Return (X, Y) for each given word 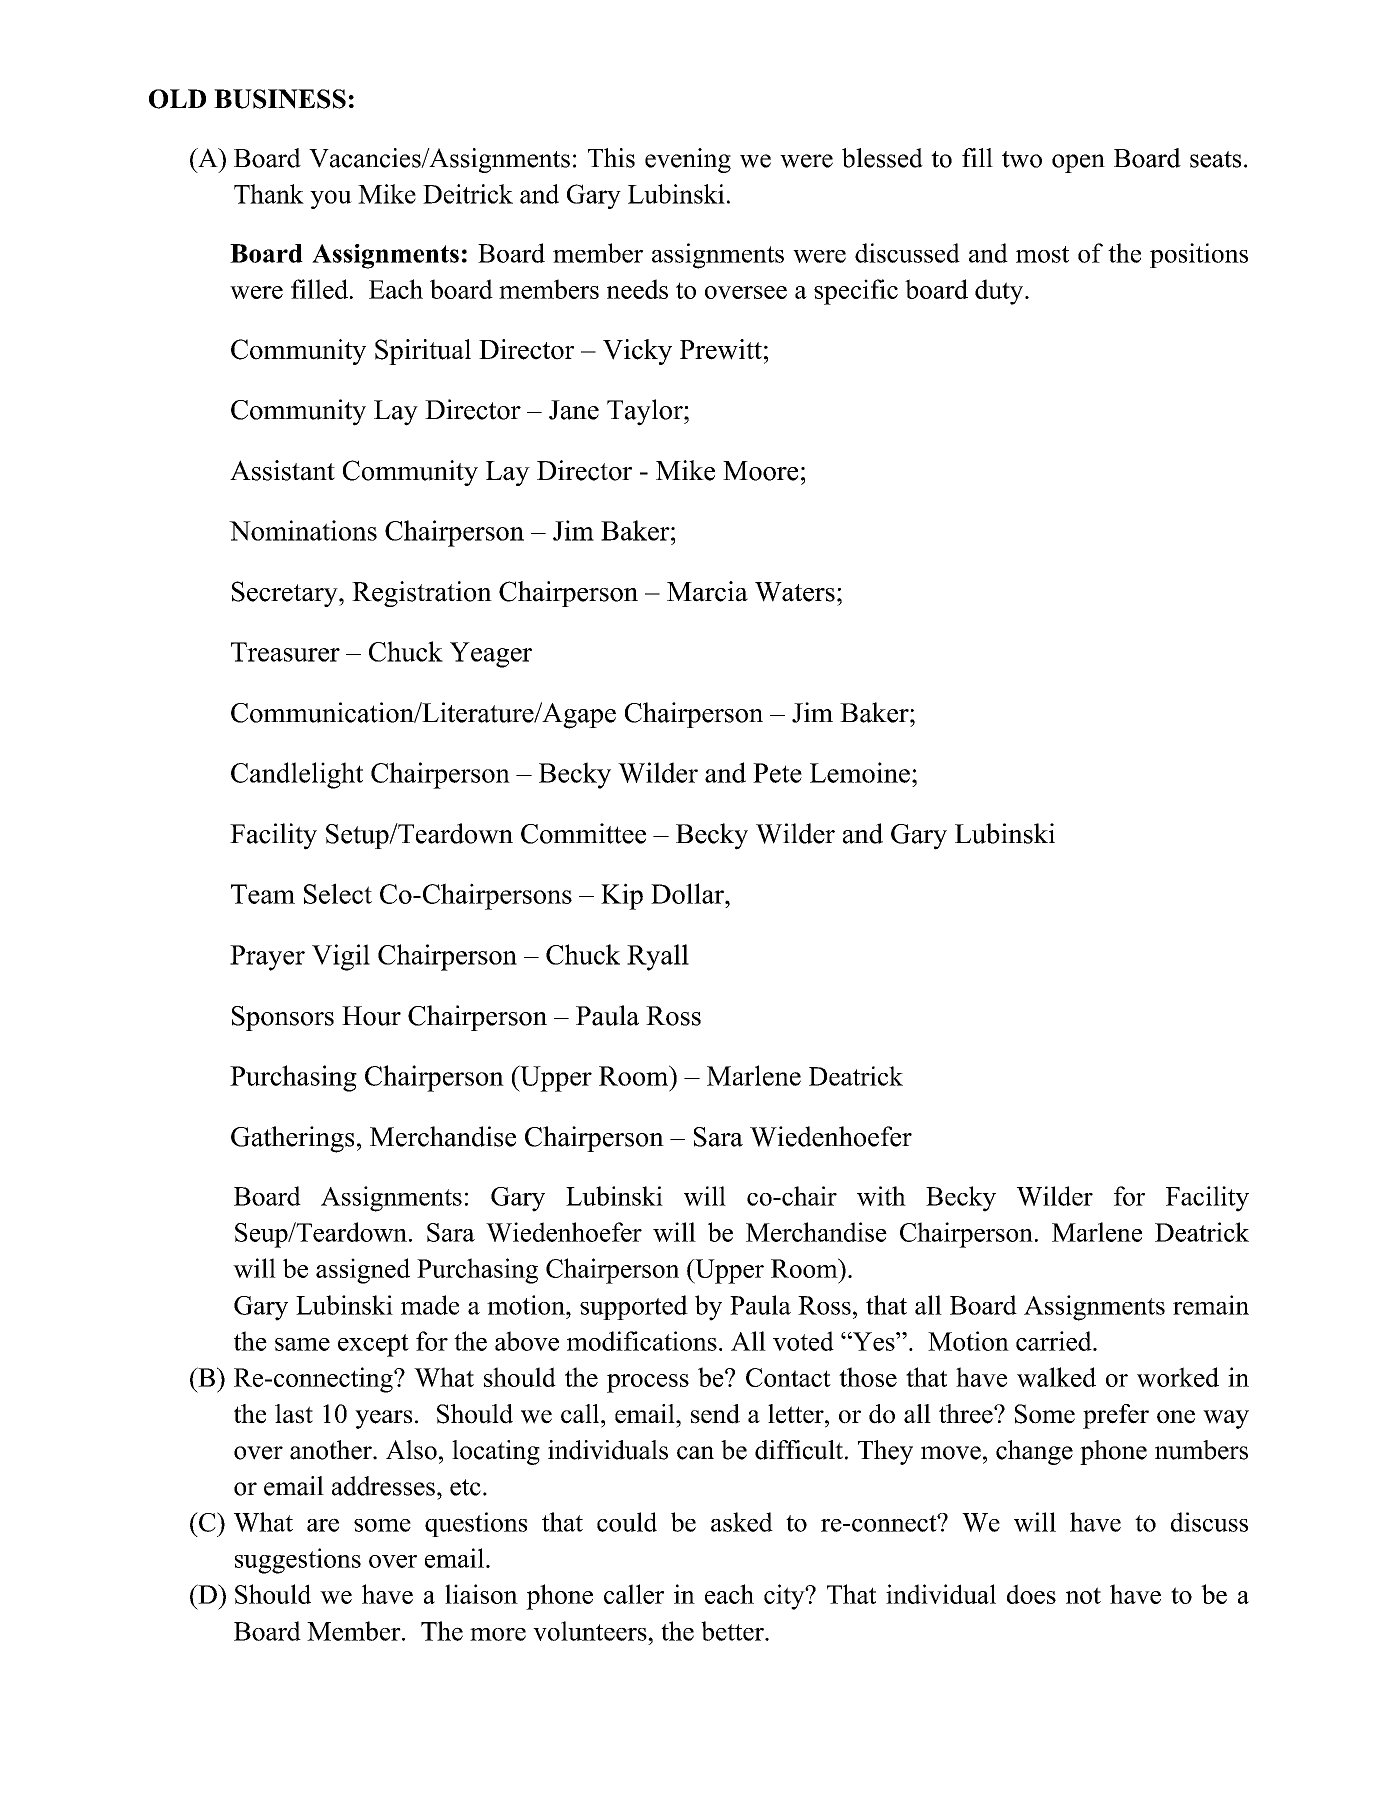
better (733, 1631)
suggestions (298, 1561)
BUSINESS (280, 99)
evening (688, 160)
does (1031, 1594)
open (1078, 163)
